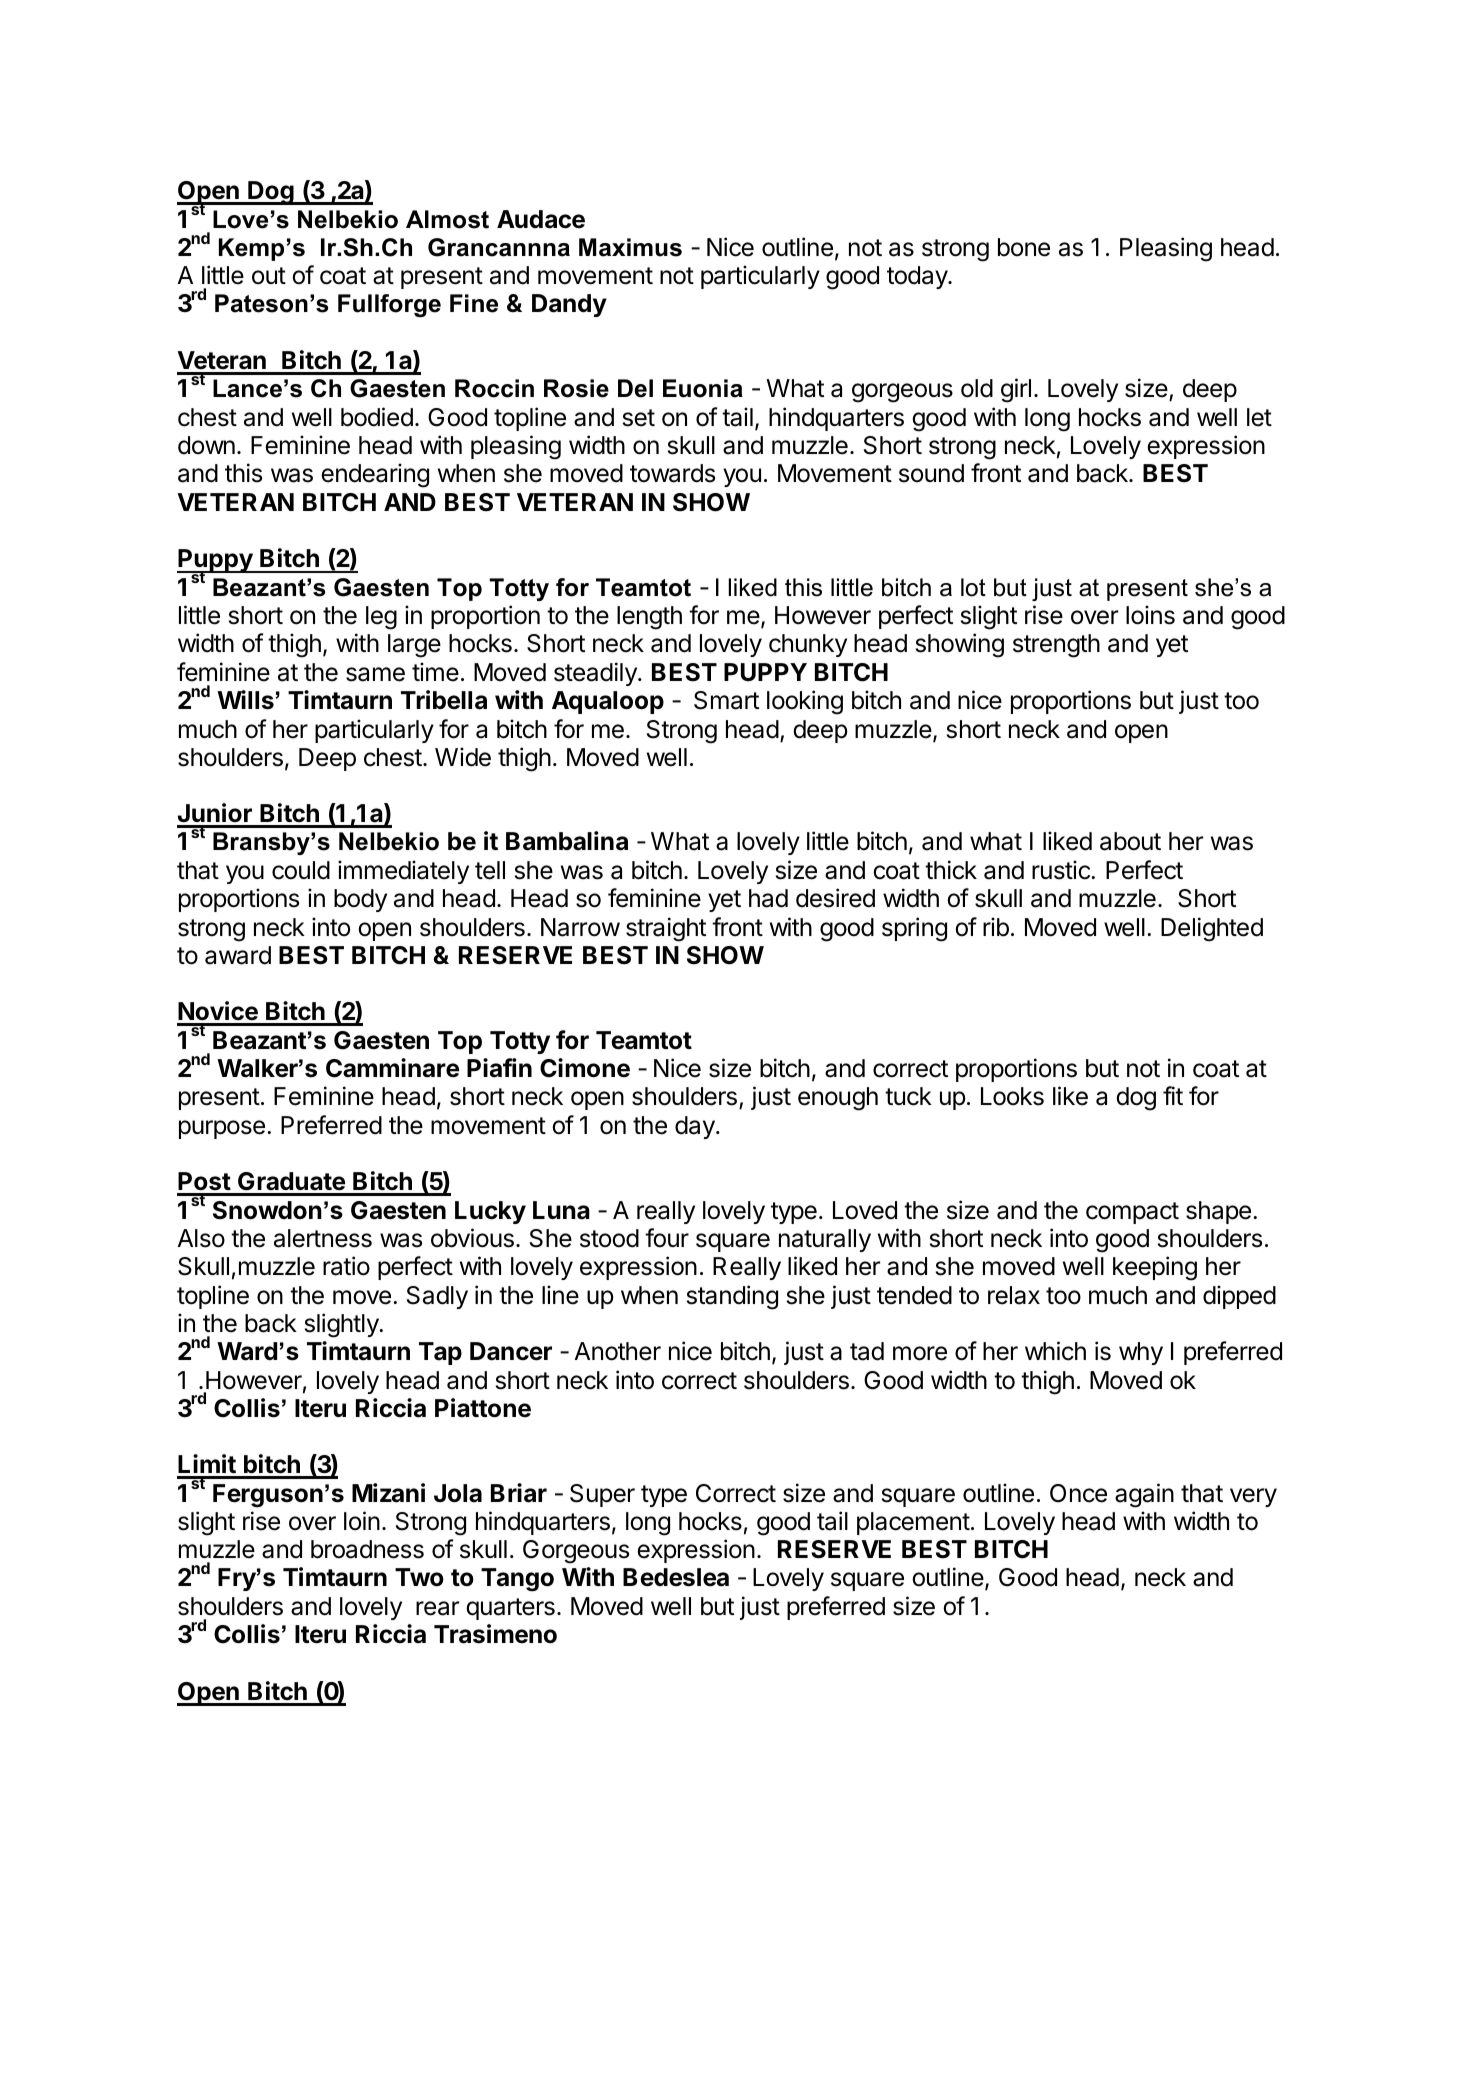  What do you see at coordinates (1132, 1213) in the screenshot?
I see `compact` at bounding box center [1132, 1213].
